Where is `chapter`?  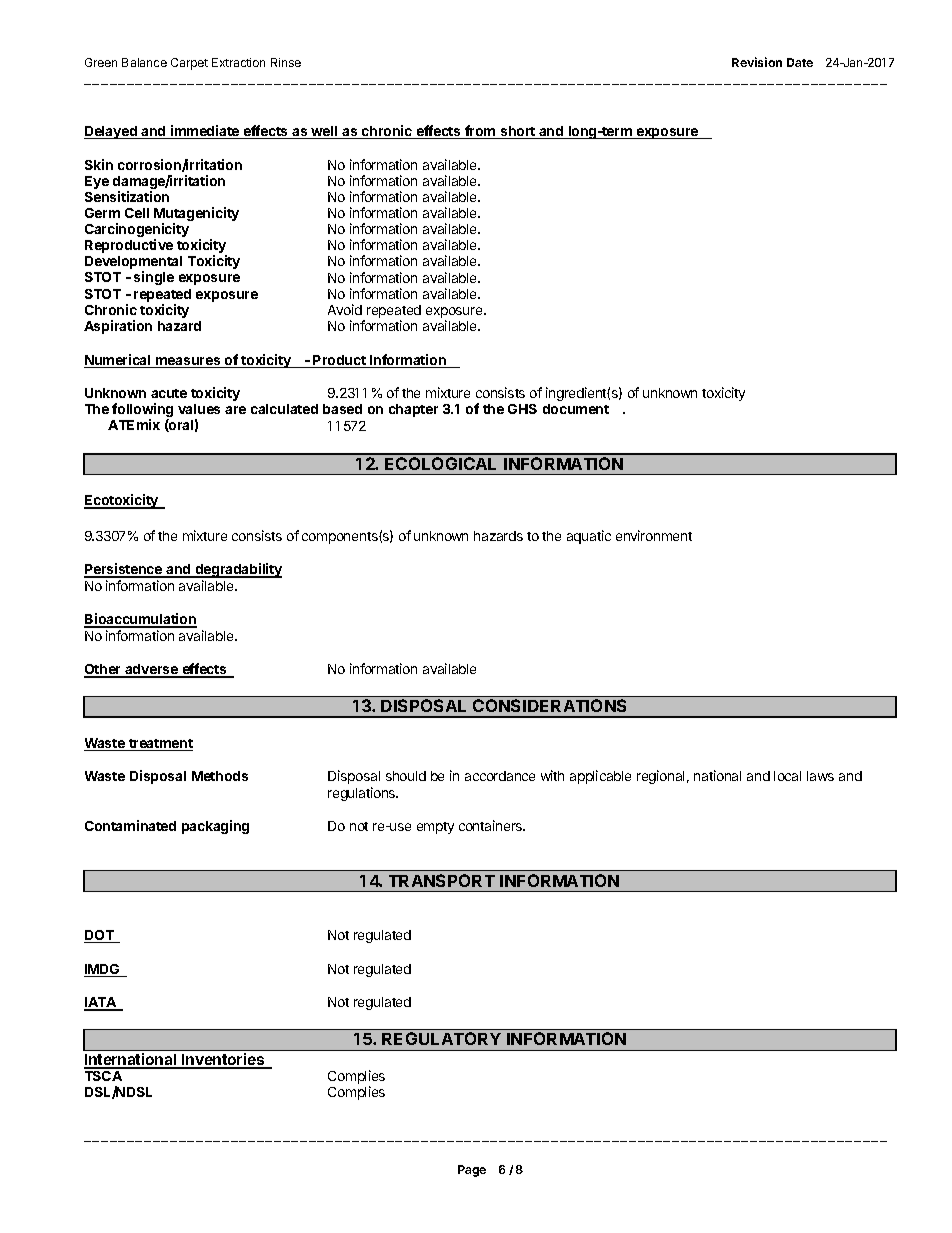 chapter is located at coordinates (413, 410).
